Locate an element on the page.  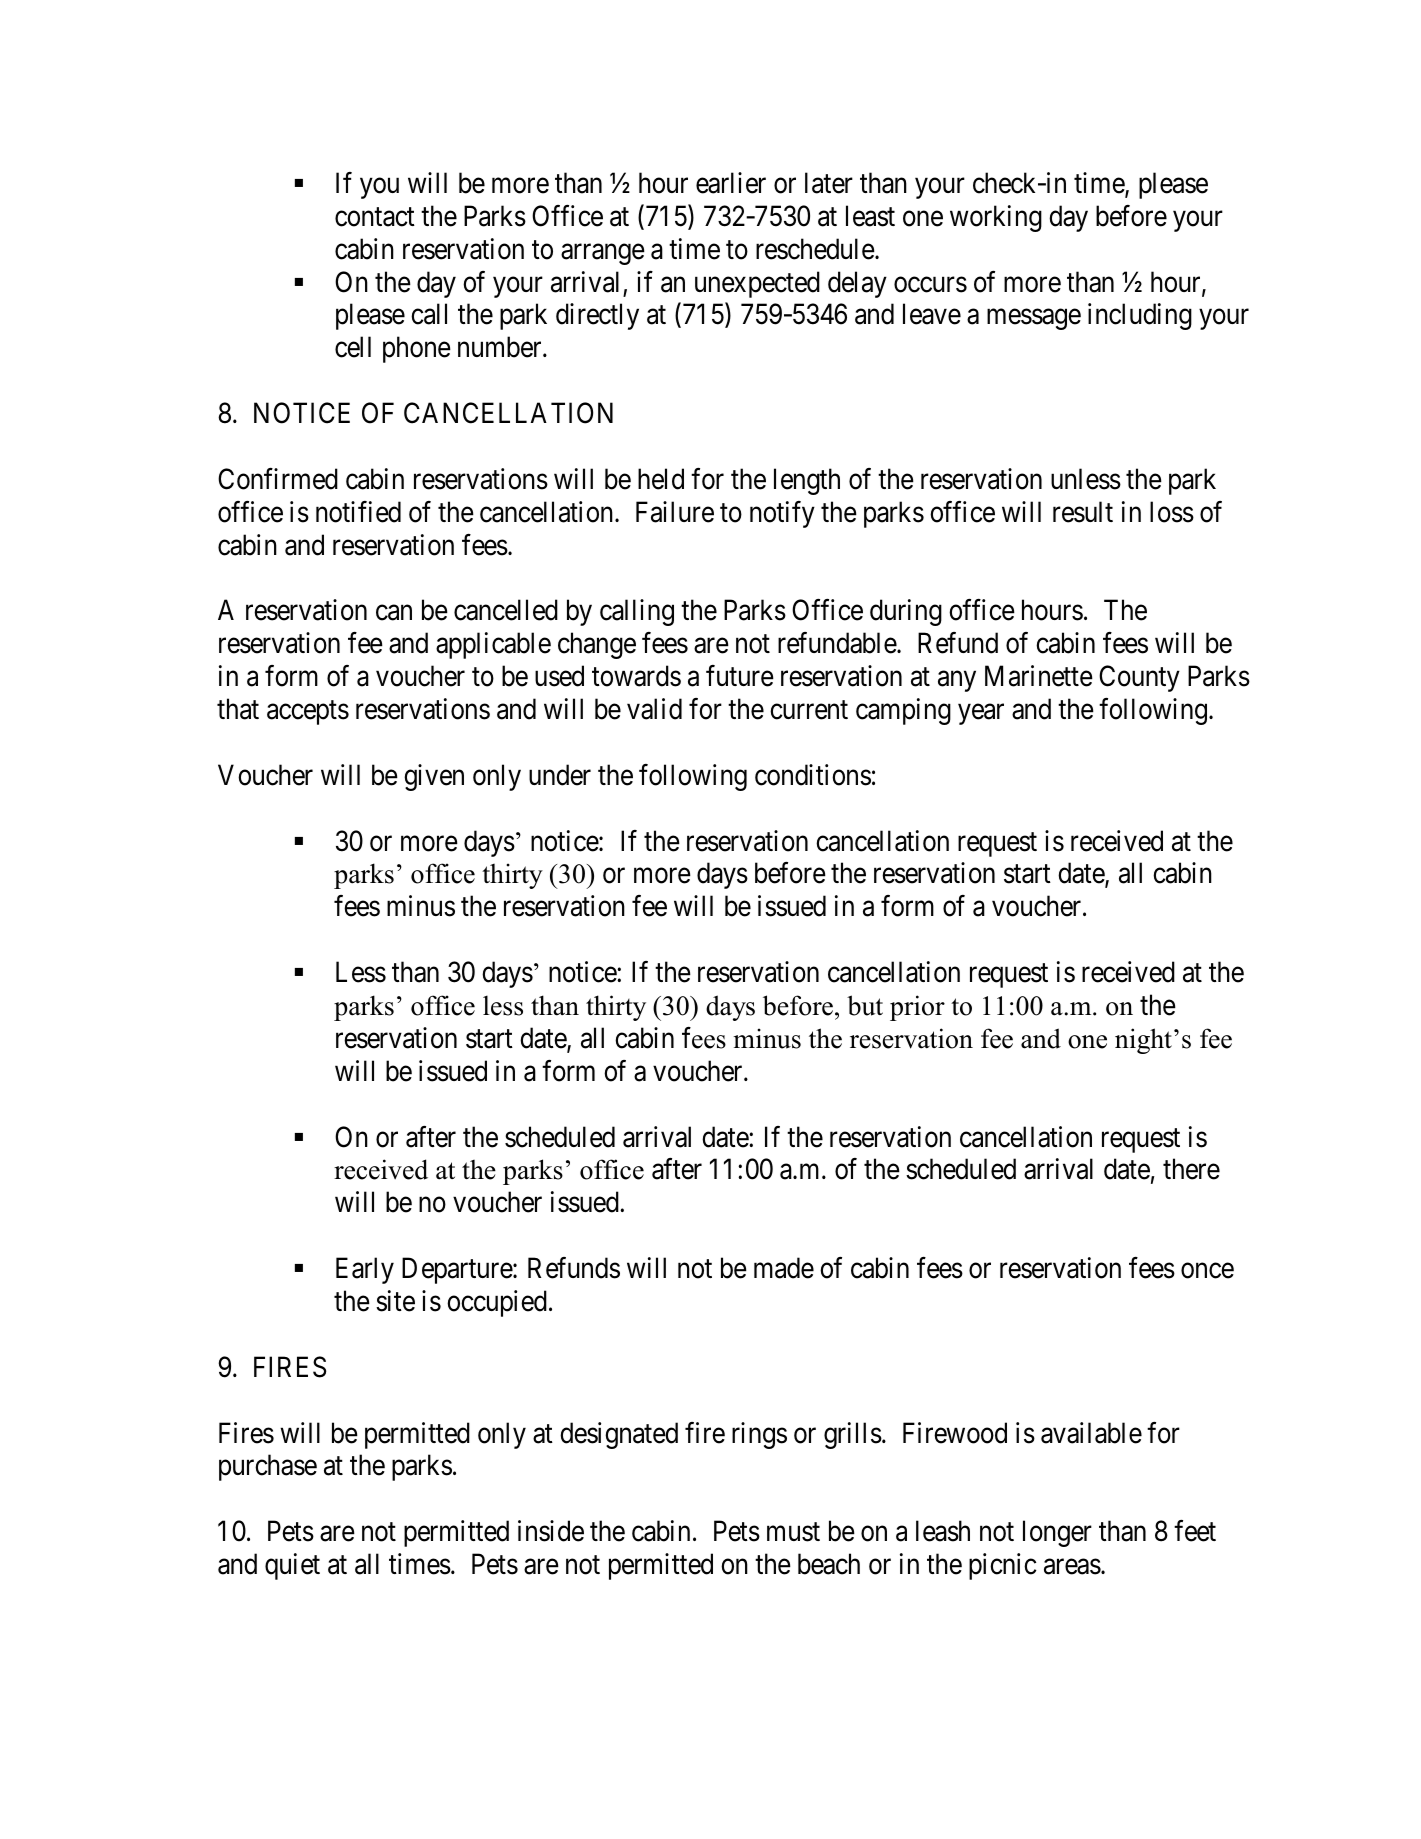
quiet is located at coordinates (292, 1566).
